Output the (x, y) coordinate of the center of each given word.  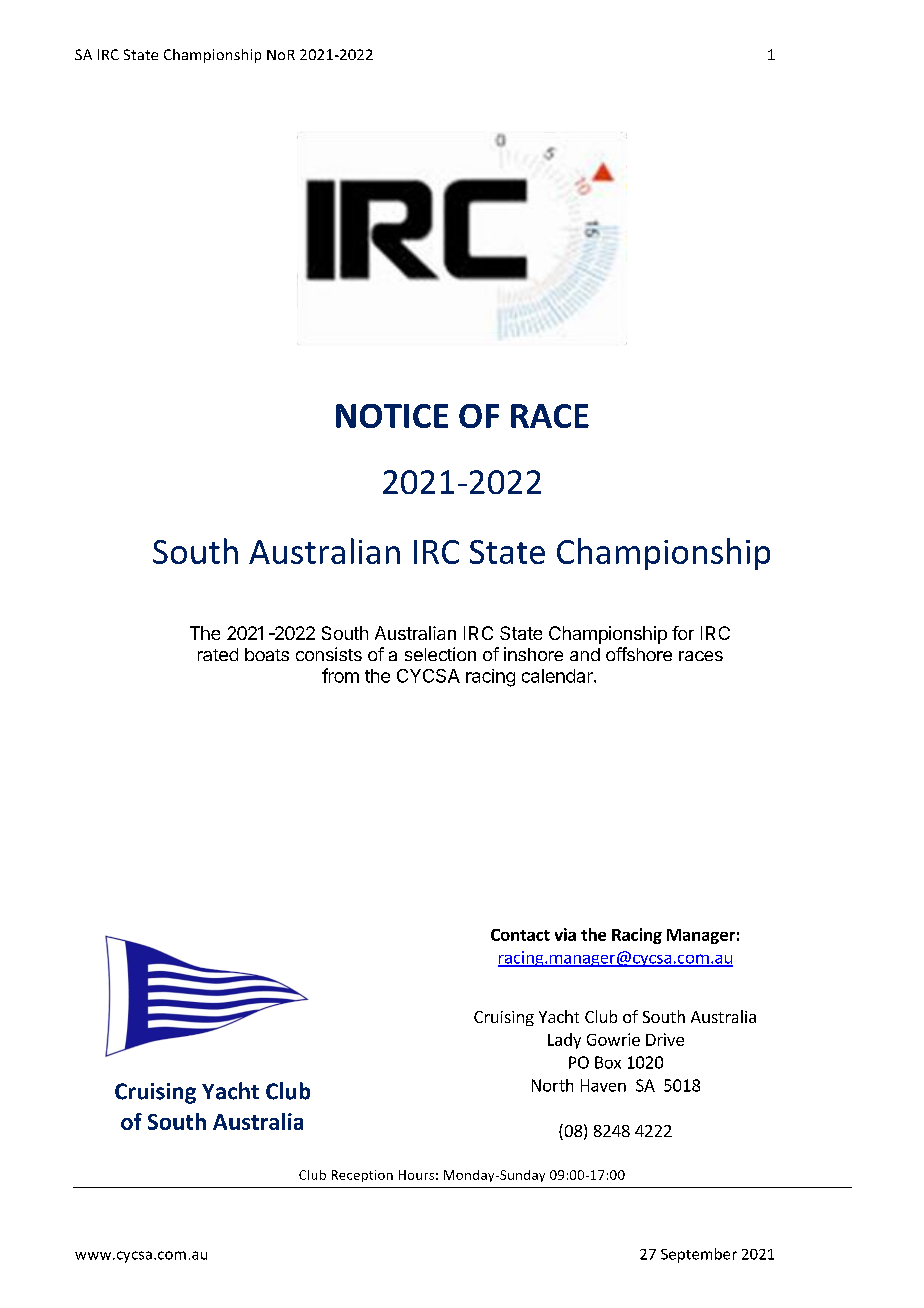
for (683, 633)
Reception (362, 1176)
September (699, 1255)
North (552, 1085)
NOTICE (392, 416)
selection (440, 654)
